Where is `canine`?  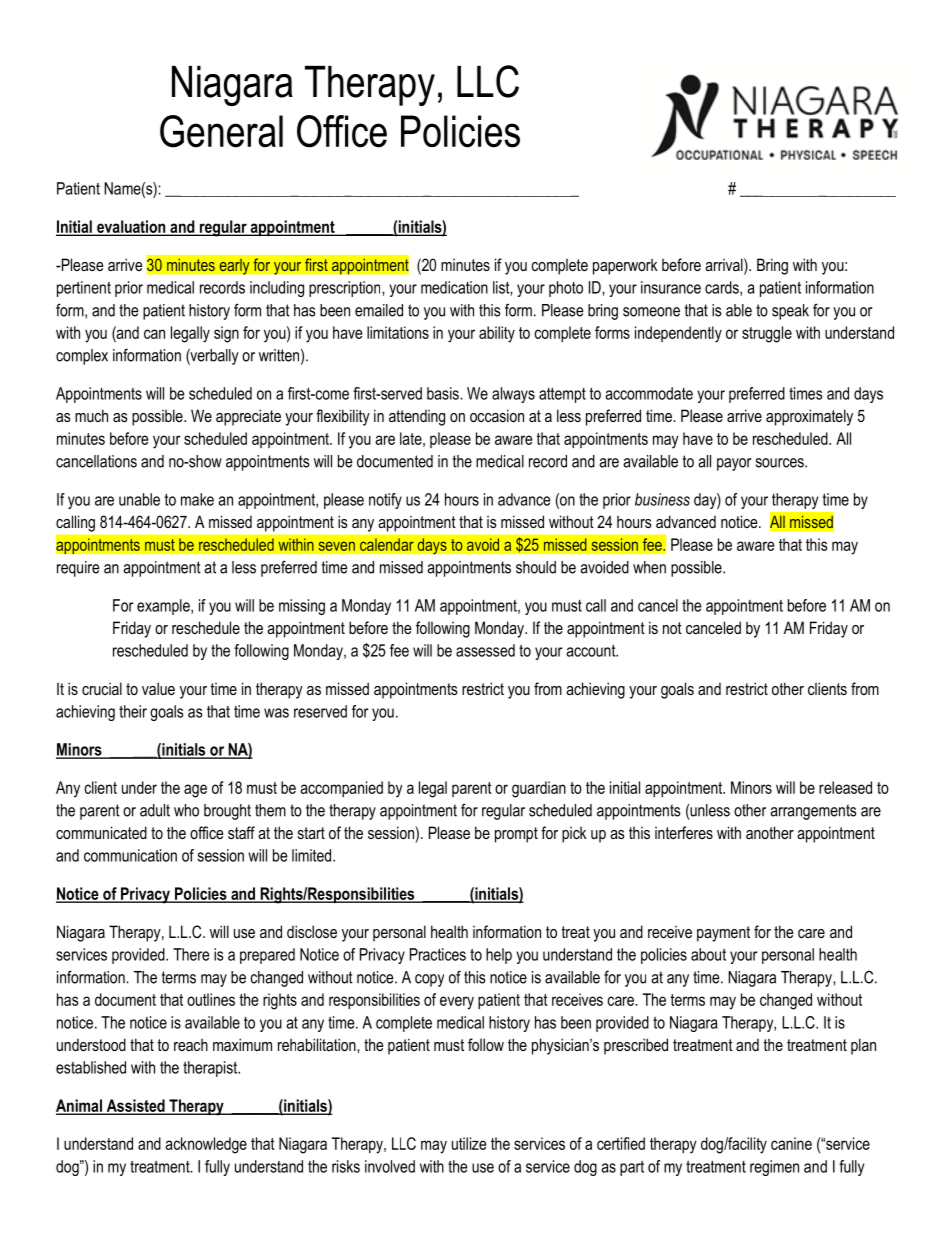
canine is located at coordinates (791, 1143).
